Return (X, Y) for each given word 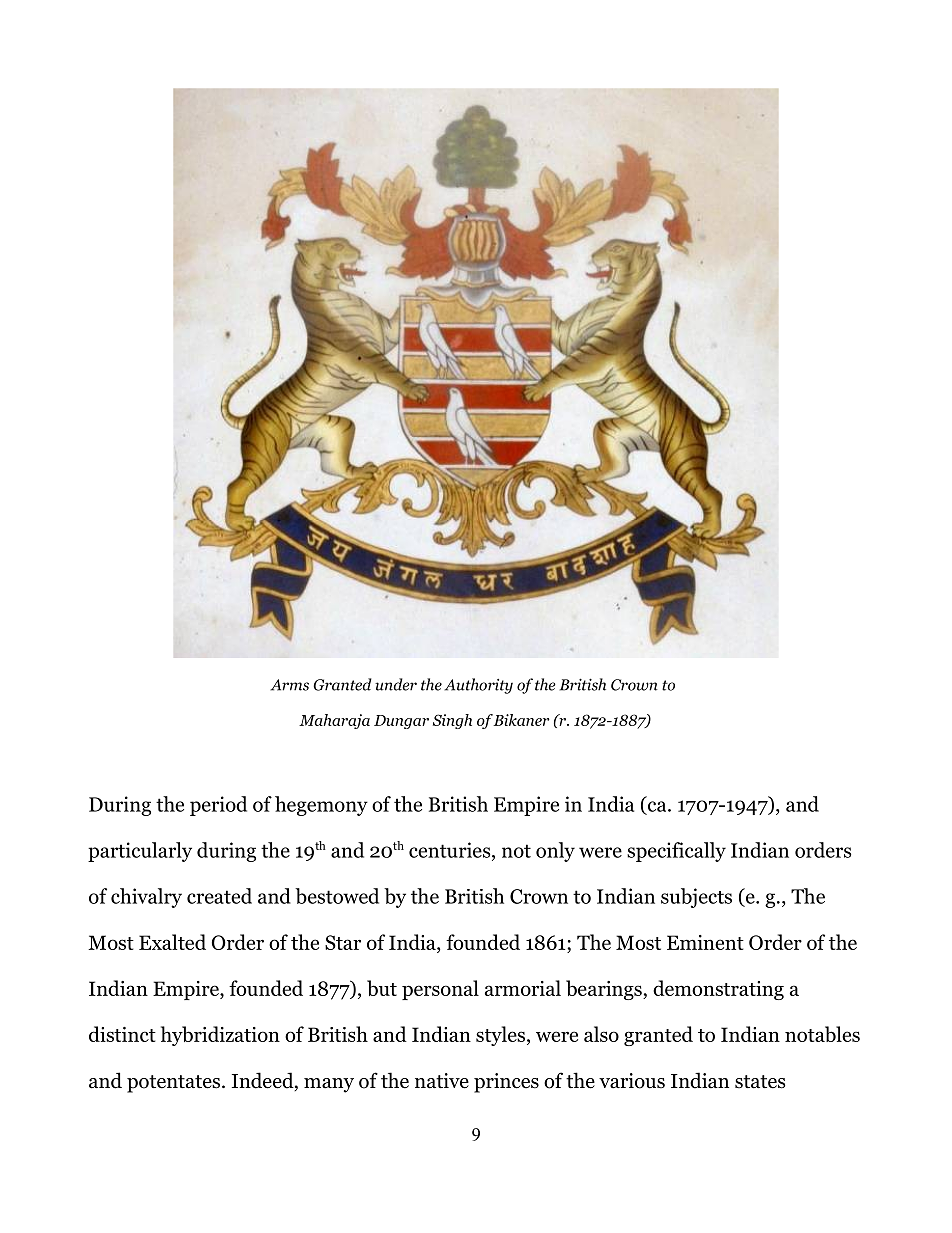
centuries (451, 851)
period (218, 806)
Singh (452, 721)
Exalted (172, 942)
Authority (479, 686)
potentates (173, 1084)
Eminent (705, 942)
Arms (290, 685)
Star (343, 942)
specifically (676, 852)
